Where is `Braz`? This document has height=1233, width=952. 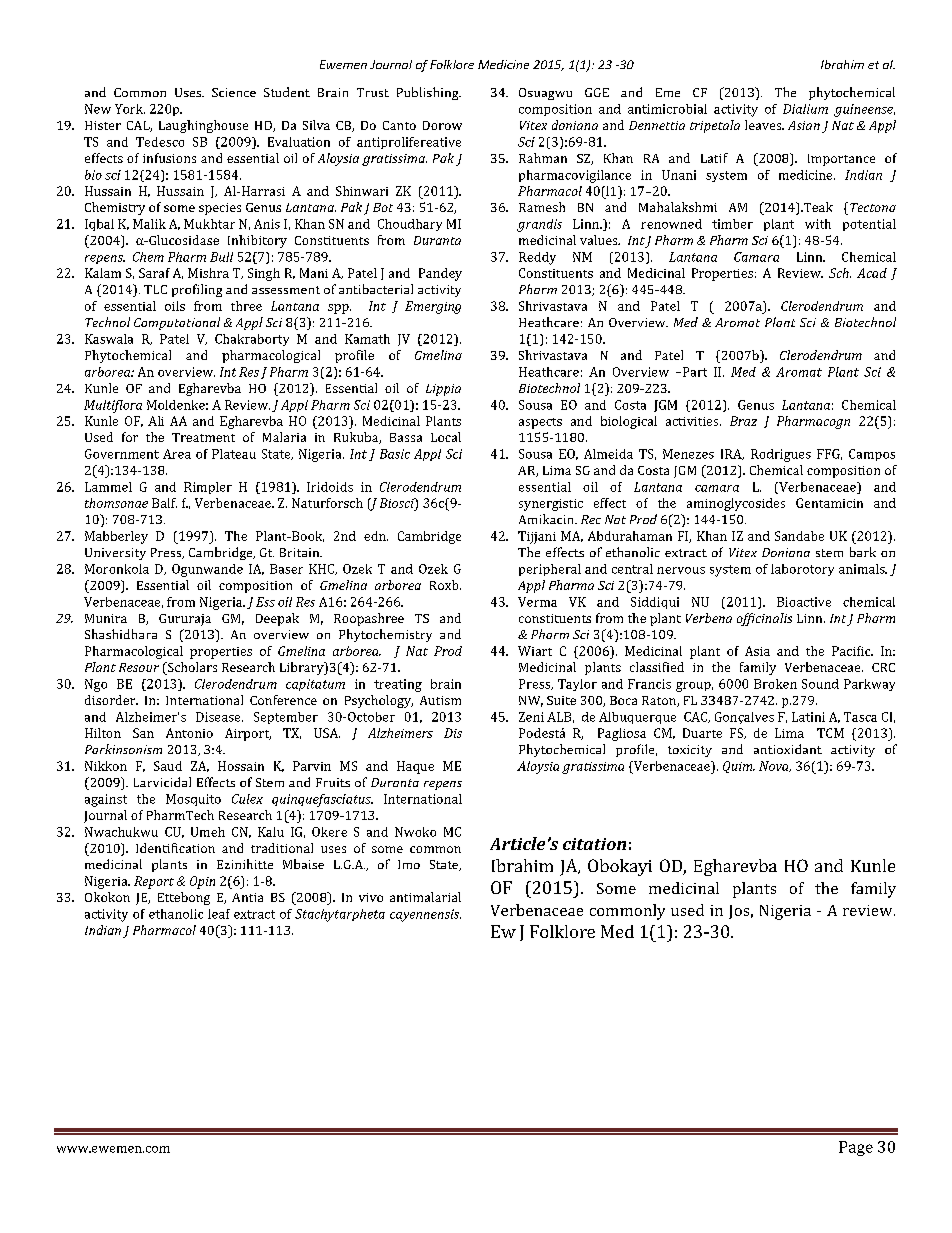 Braz is located at coordinates (743, 421).
